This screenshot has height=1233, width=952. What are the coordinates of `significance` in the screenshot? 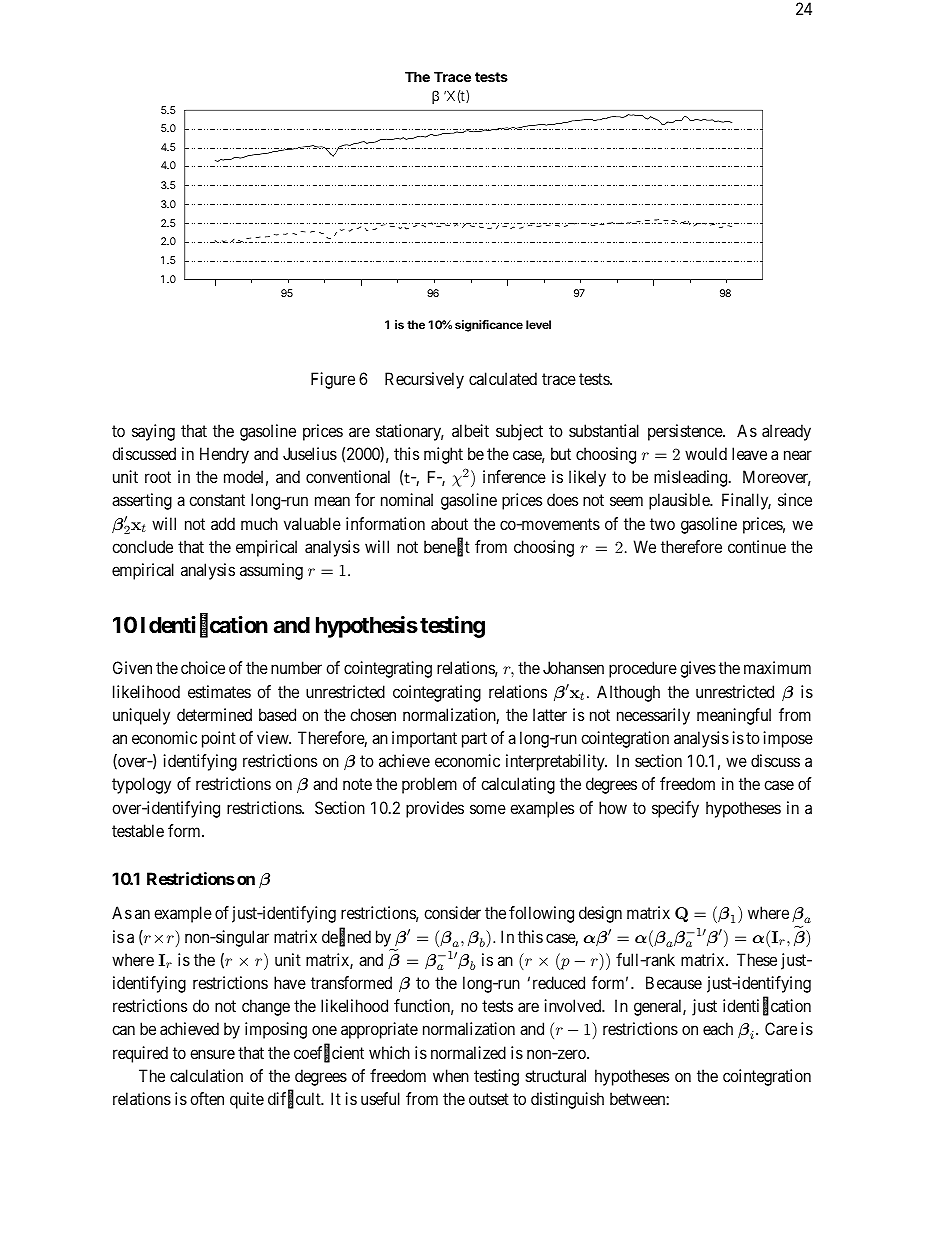 It's located at (489, 326).
